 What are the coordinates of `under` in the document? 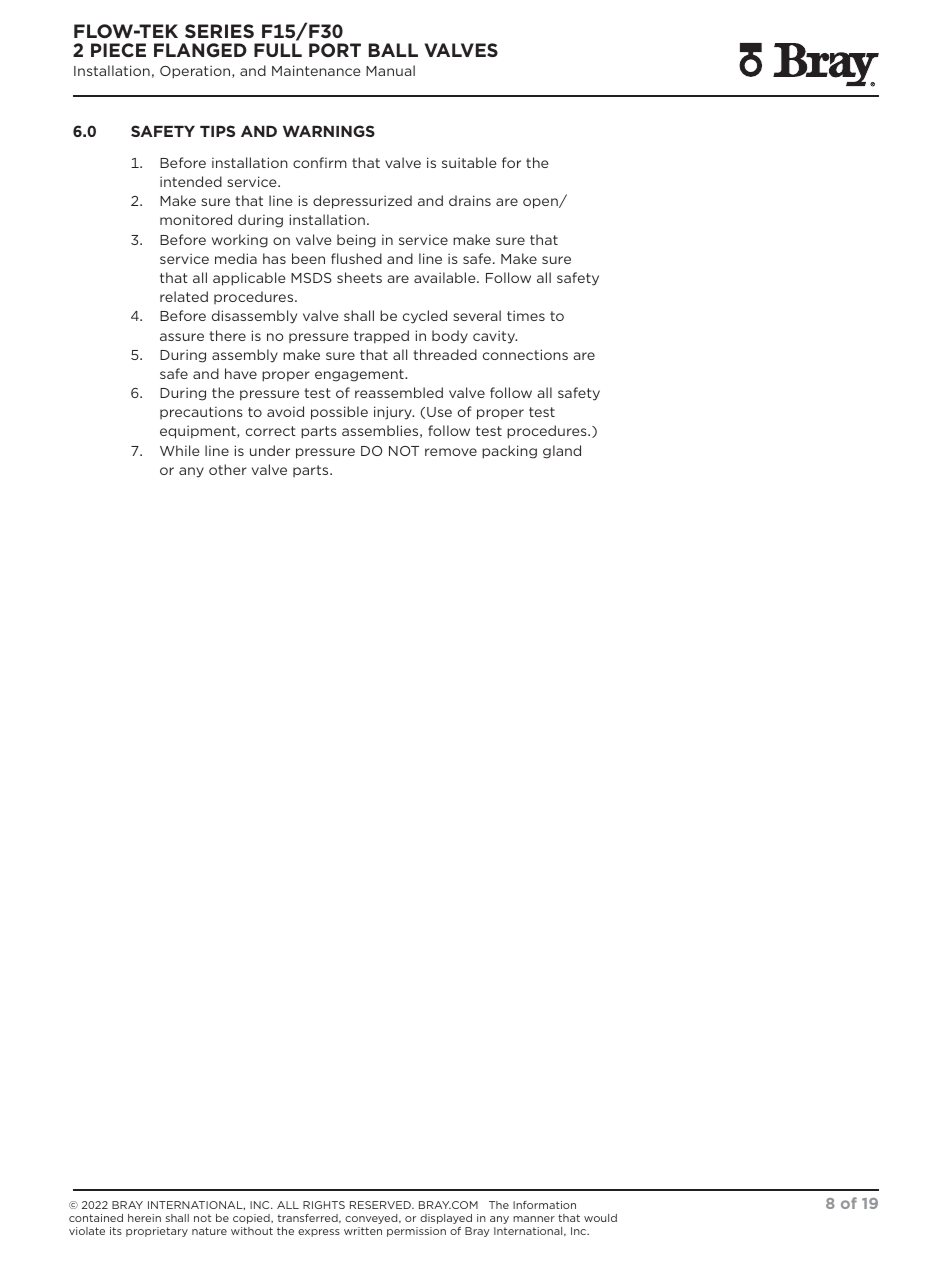 It's located at (270, 450).
